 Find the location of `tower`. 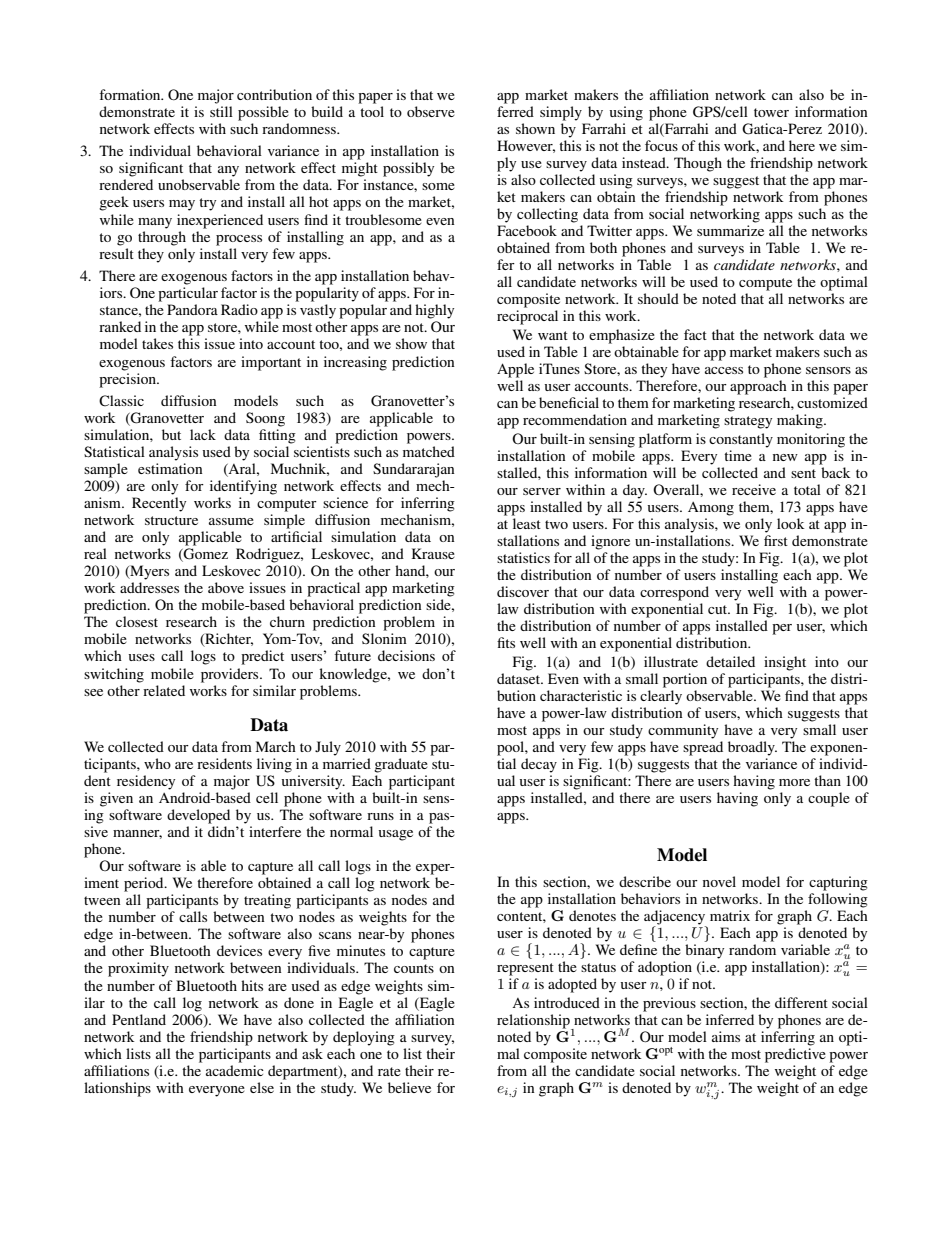

tower is located at coordinates (771, 112).
